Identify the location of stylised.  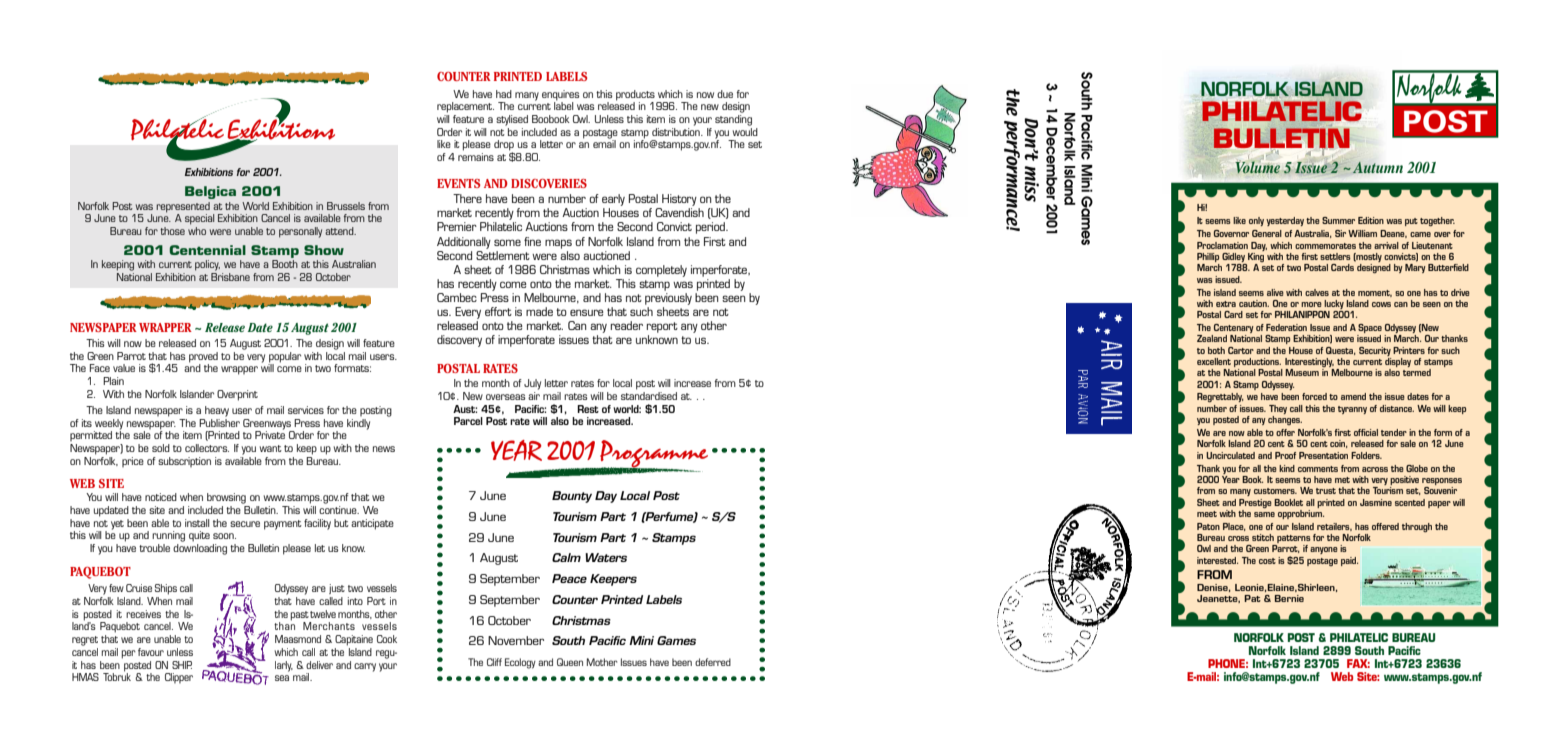
(512, 120).
